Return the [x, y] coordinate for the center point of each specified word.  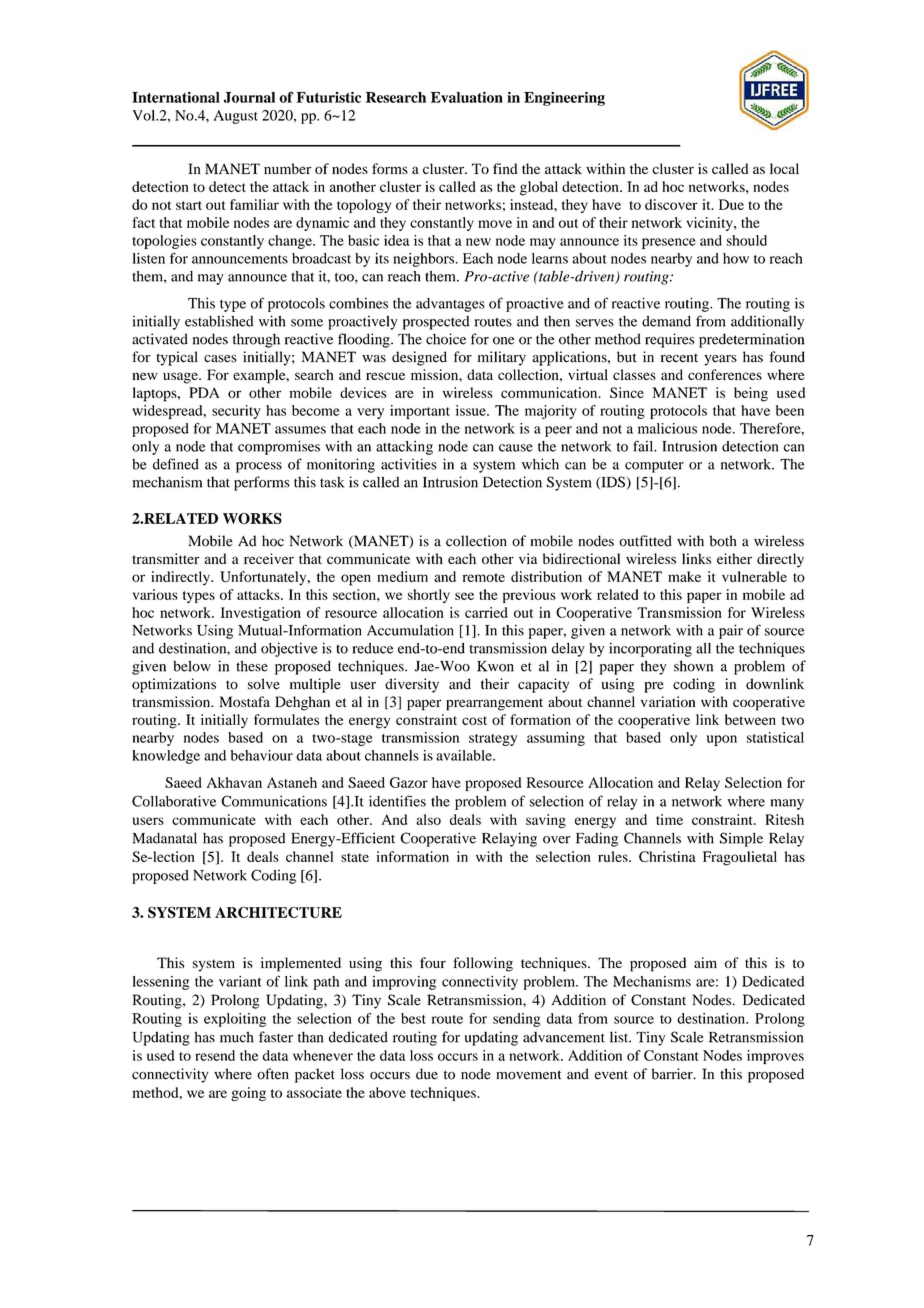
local [784, 168]
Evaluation [467, 97]
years [720, 360]
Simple [741, 839]
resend [215, 1055]
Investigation [260, 614]
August [235, 117]
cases [220, 359]
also [428, 819]
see [464, 596]
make [684, 576]
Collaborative [174, 801]
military [502, 358]
